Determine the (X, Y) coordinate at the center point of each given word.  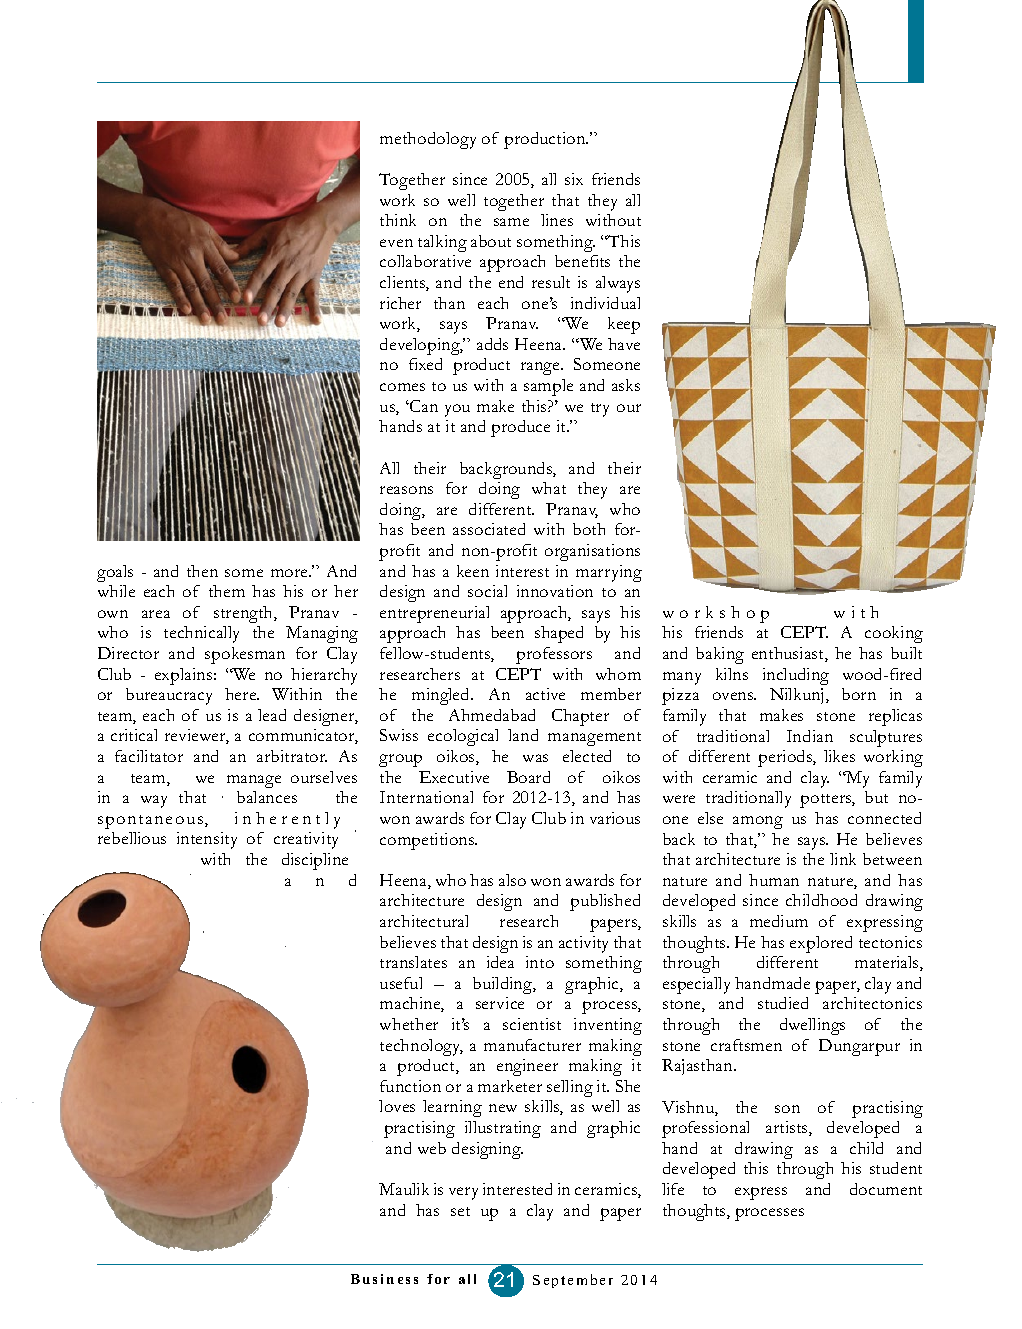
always (618, 284)
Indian (810, 736)
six (574, 179)
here (242, 694)
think (398, 220)
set (460, 1211)
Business (384, 1279)
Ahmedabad (492, 715)
